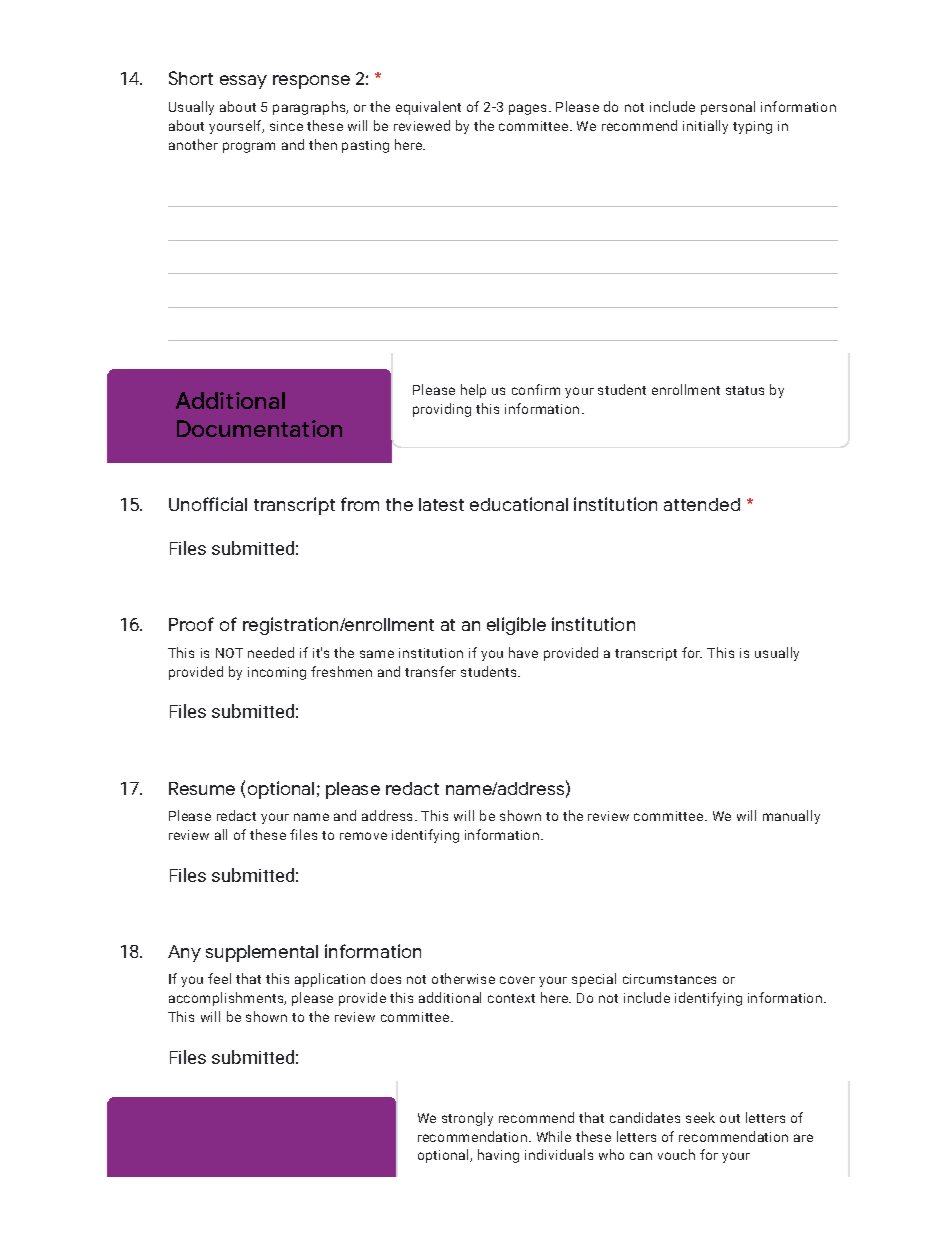  What do you see at coordinates (467, 1119) in the screenshot?
I see `strongly` at bounding box center [467, 1119].
